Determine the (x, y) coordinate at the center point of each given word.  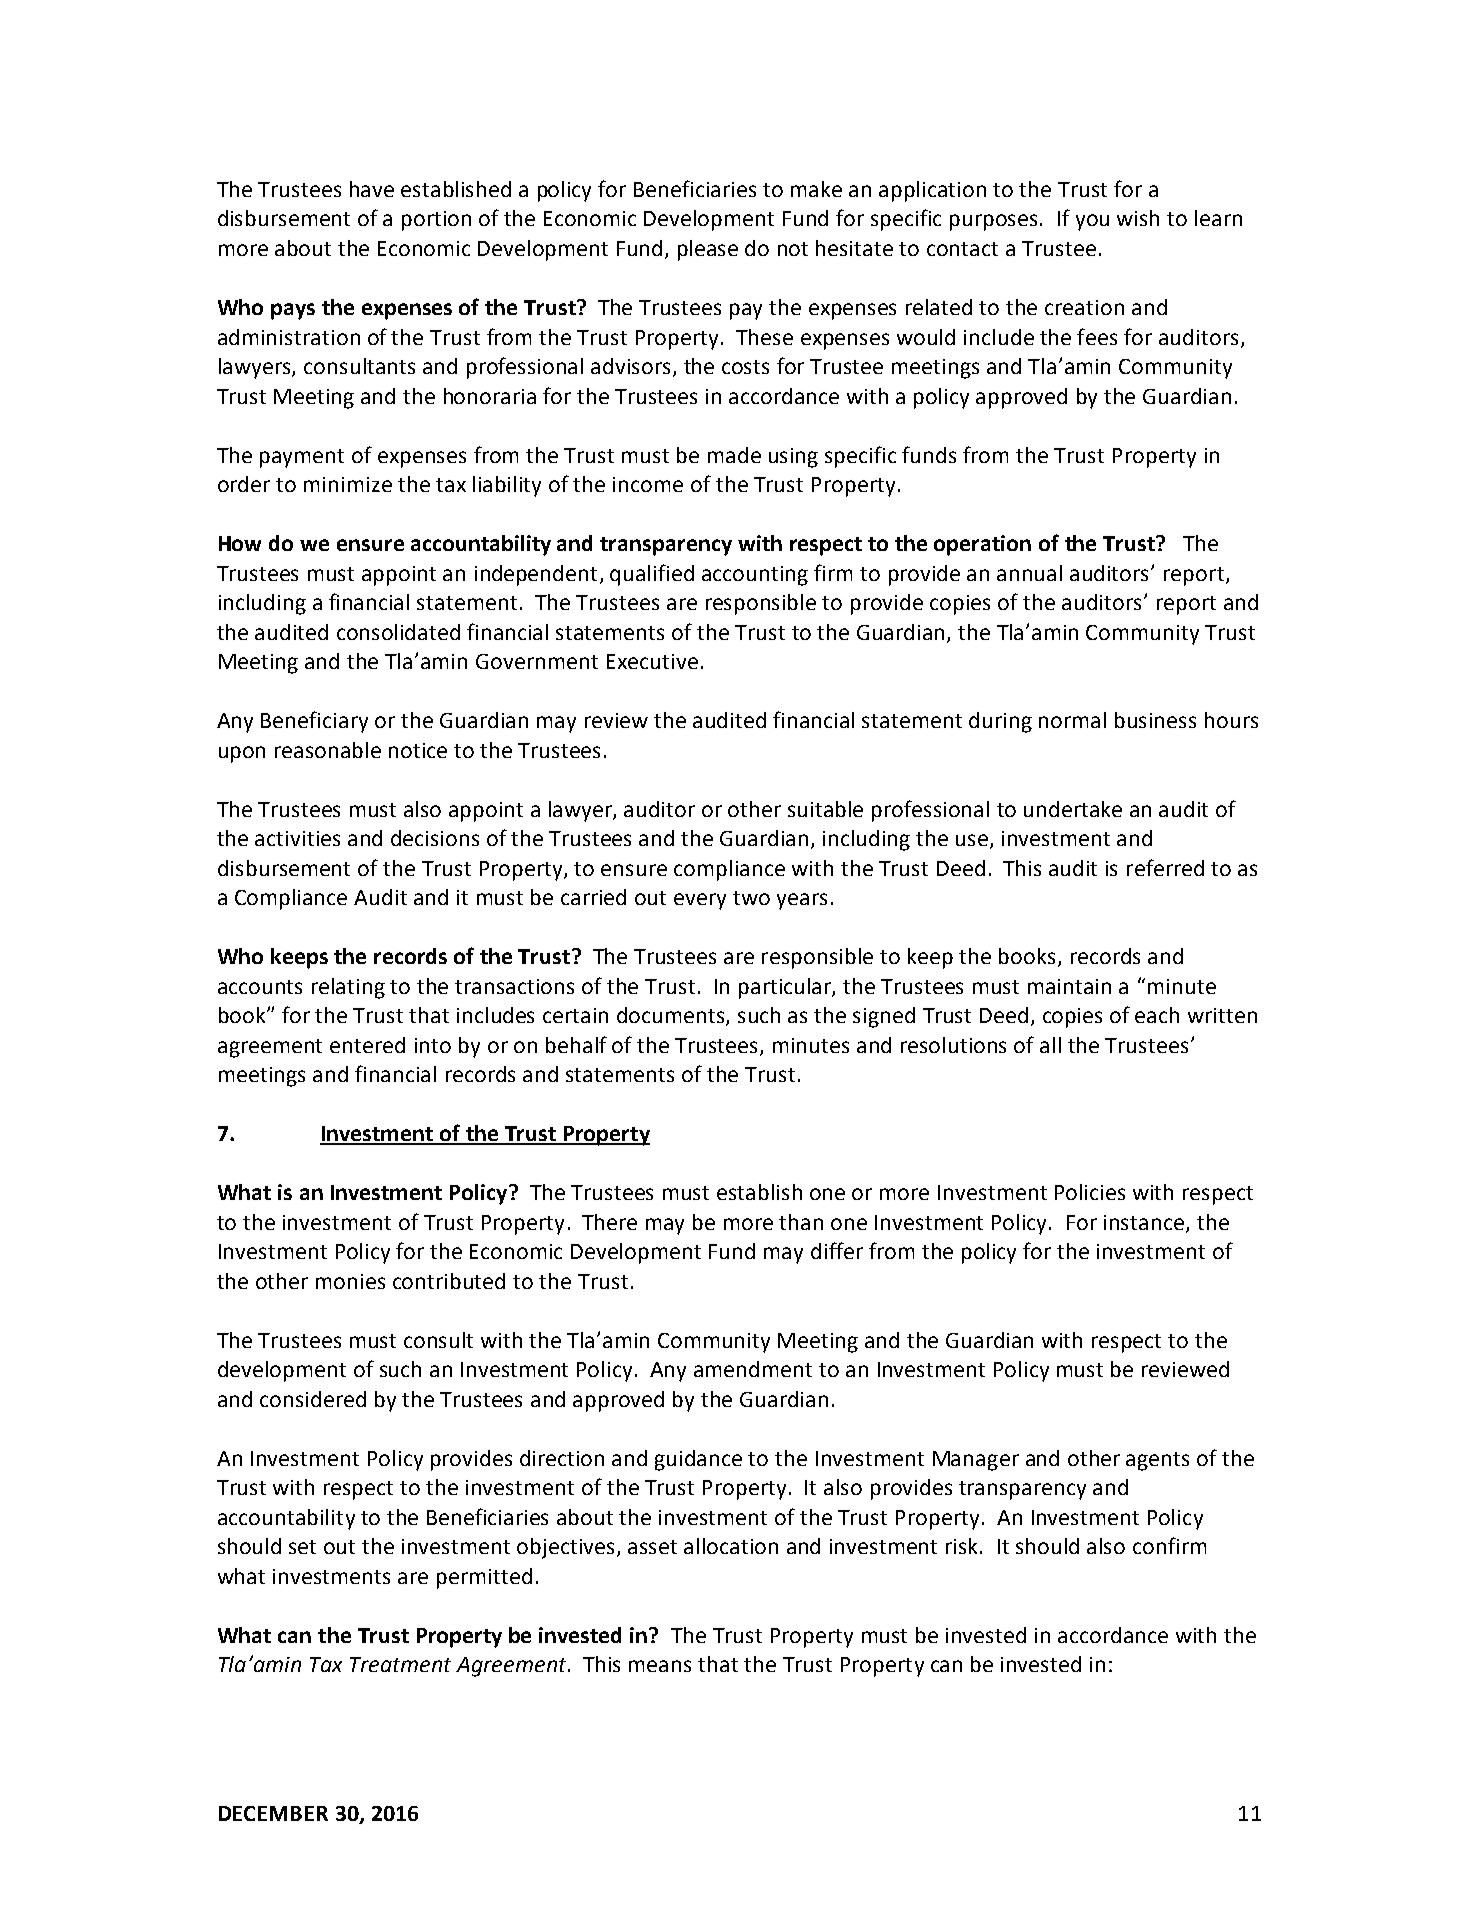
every (700, 901)
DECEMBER (273, 1813)
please (708, 250)
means (660, 1666)
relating (348, 988)
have (372, 189)
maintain (1069, 986)
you (1092, 222)
